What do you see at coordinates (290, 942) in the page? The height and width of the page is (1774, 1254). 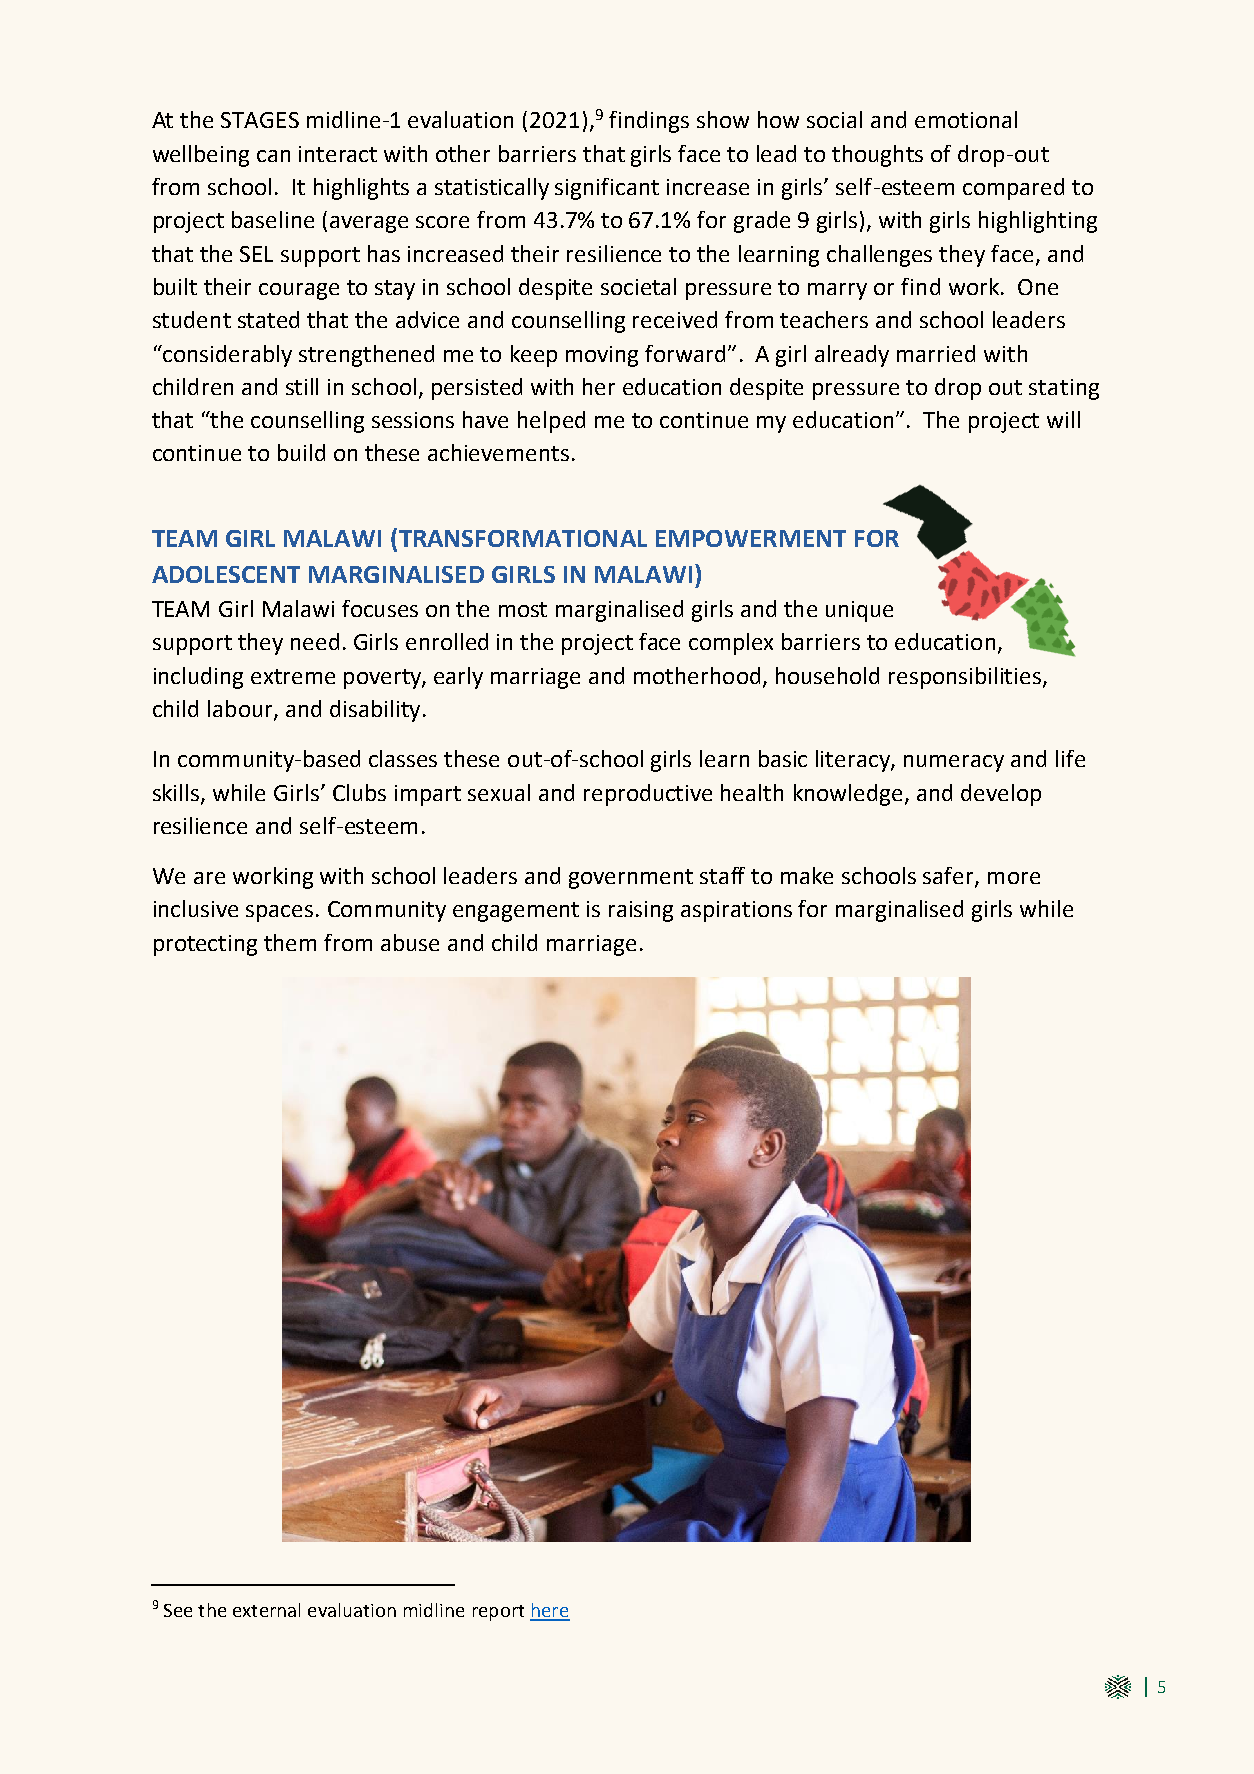 I see `them` at bounding box center [290, 942].
